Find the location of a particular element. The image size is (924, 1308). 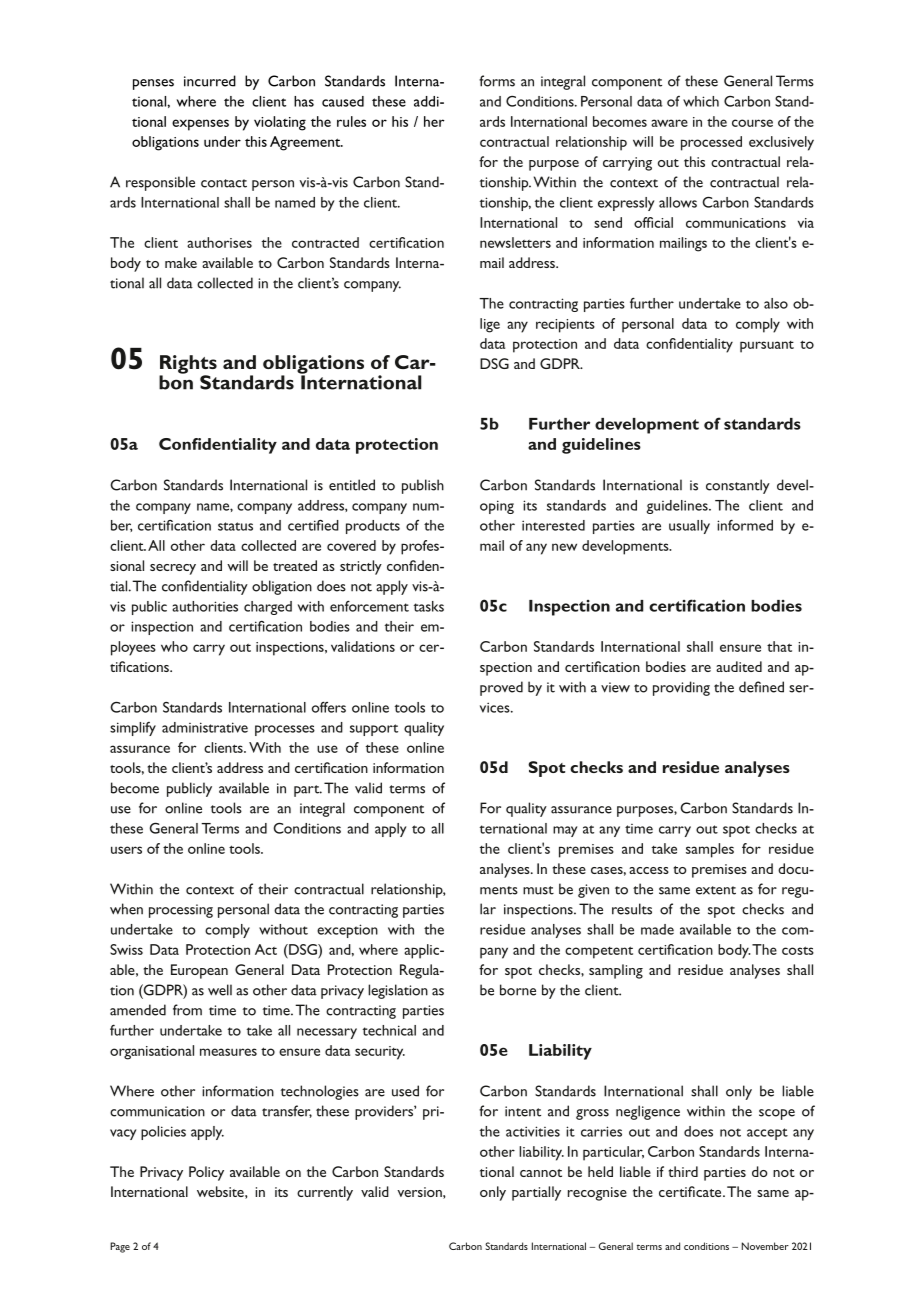

which is located at coordinates (701, 101).
